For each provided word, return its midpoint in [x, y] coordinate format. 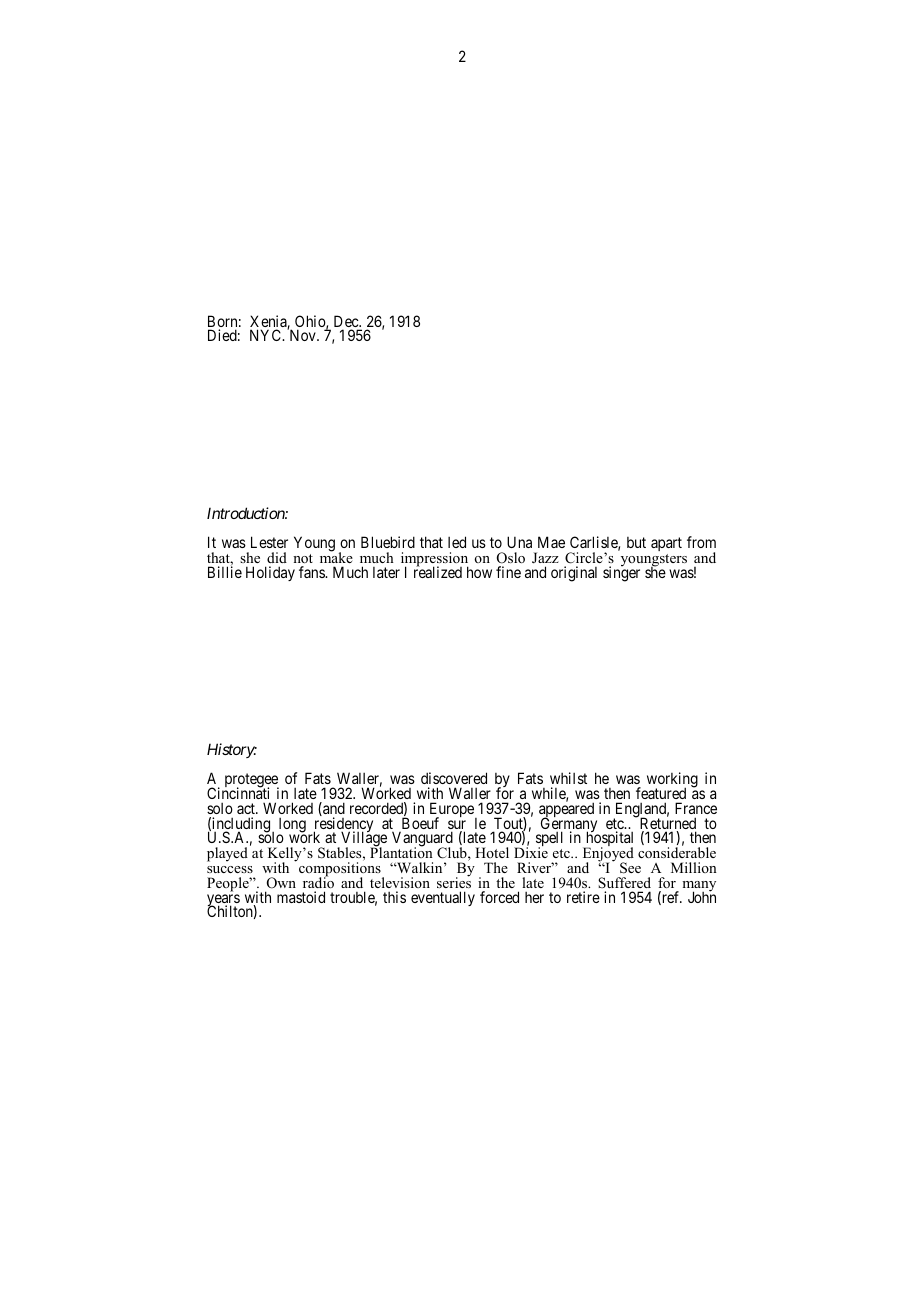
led [457, 542]
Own [281, 883]
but [636, 542]
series [454, 881]
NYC [267, 335]
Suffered [624, 882]
